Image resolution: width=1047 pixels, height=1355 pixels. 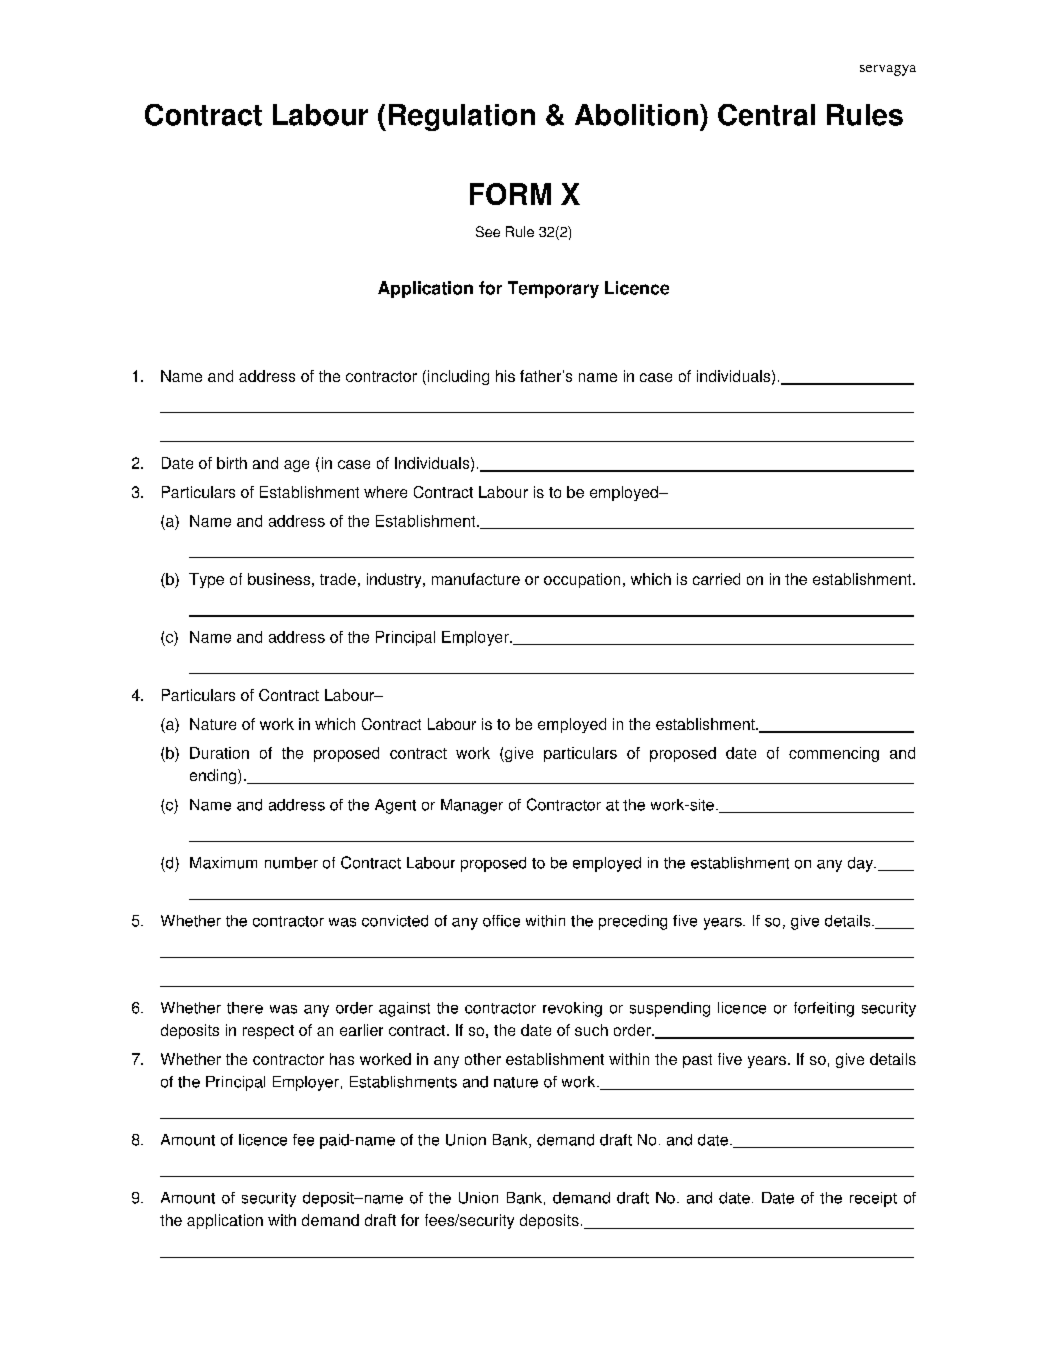 What do you see at coordinates (462, 117) in the screenshot?
I see `Regulation` at bounding box center [462, 117].
